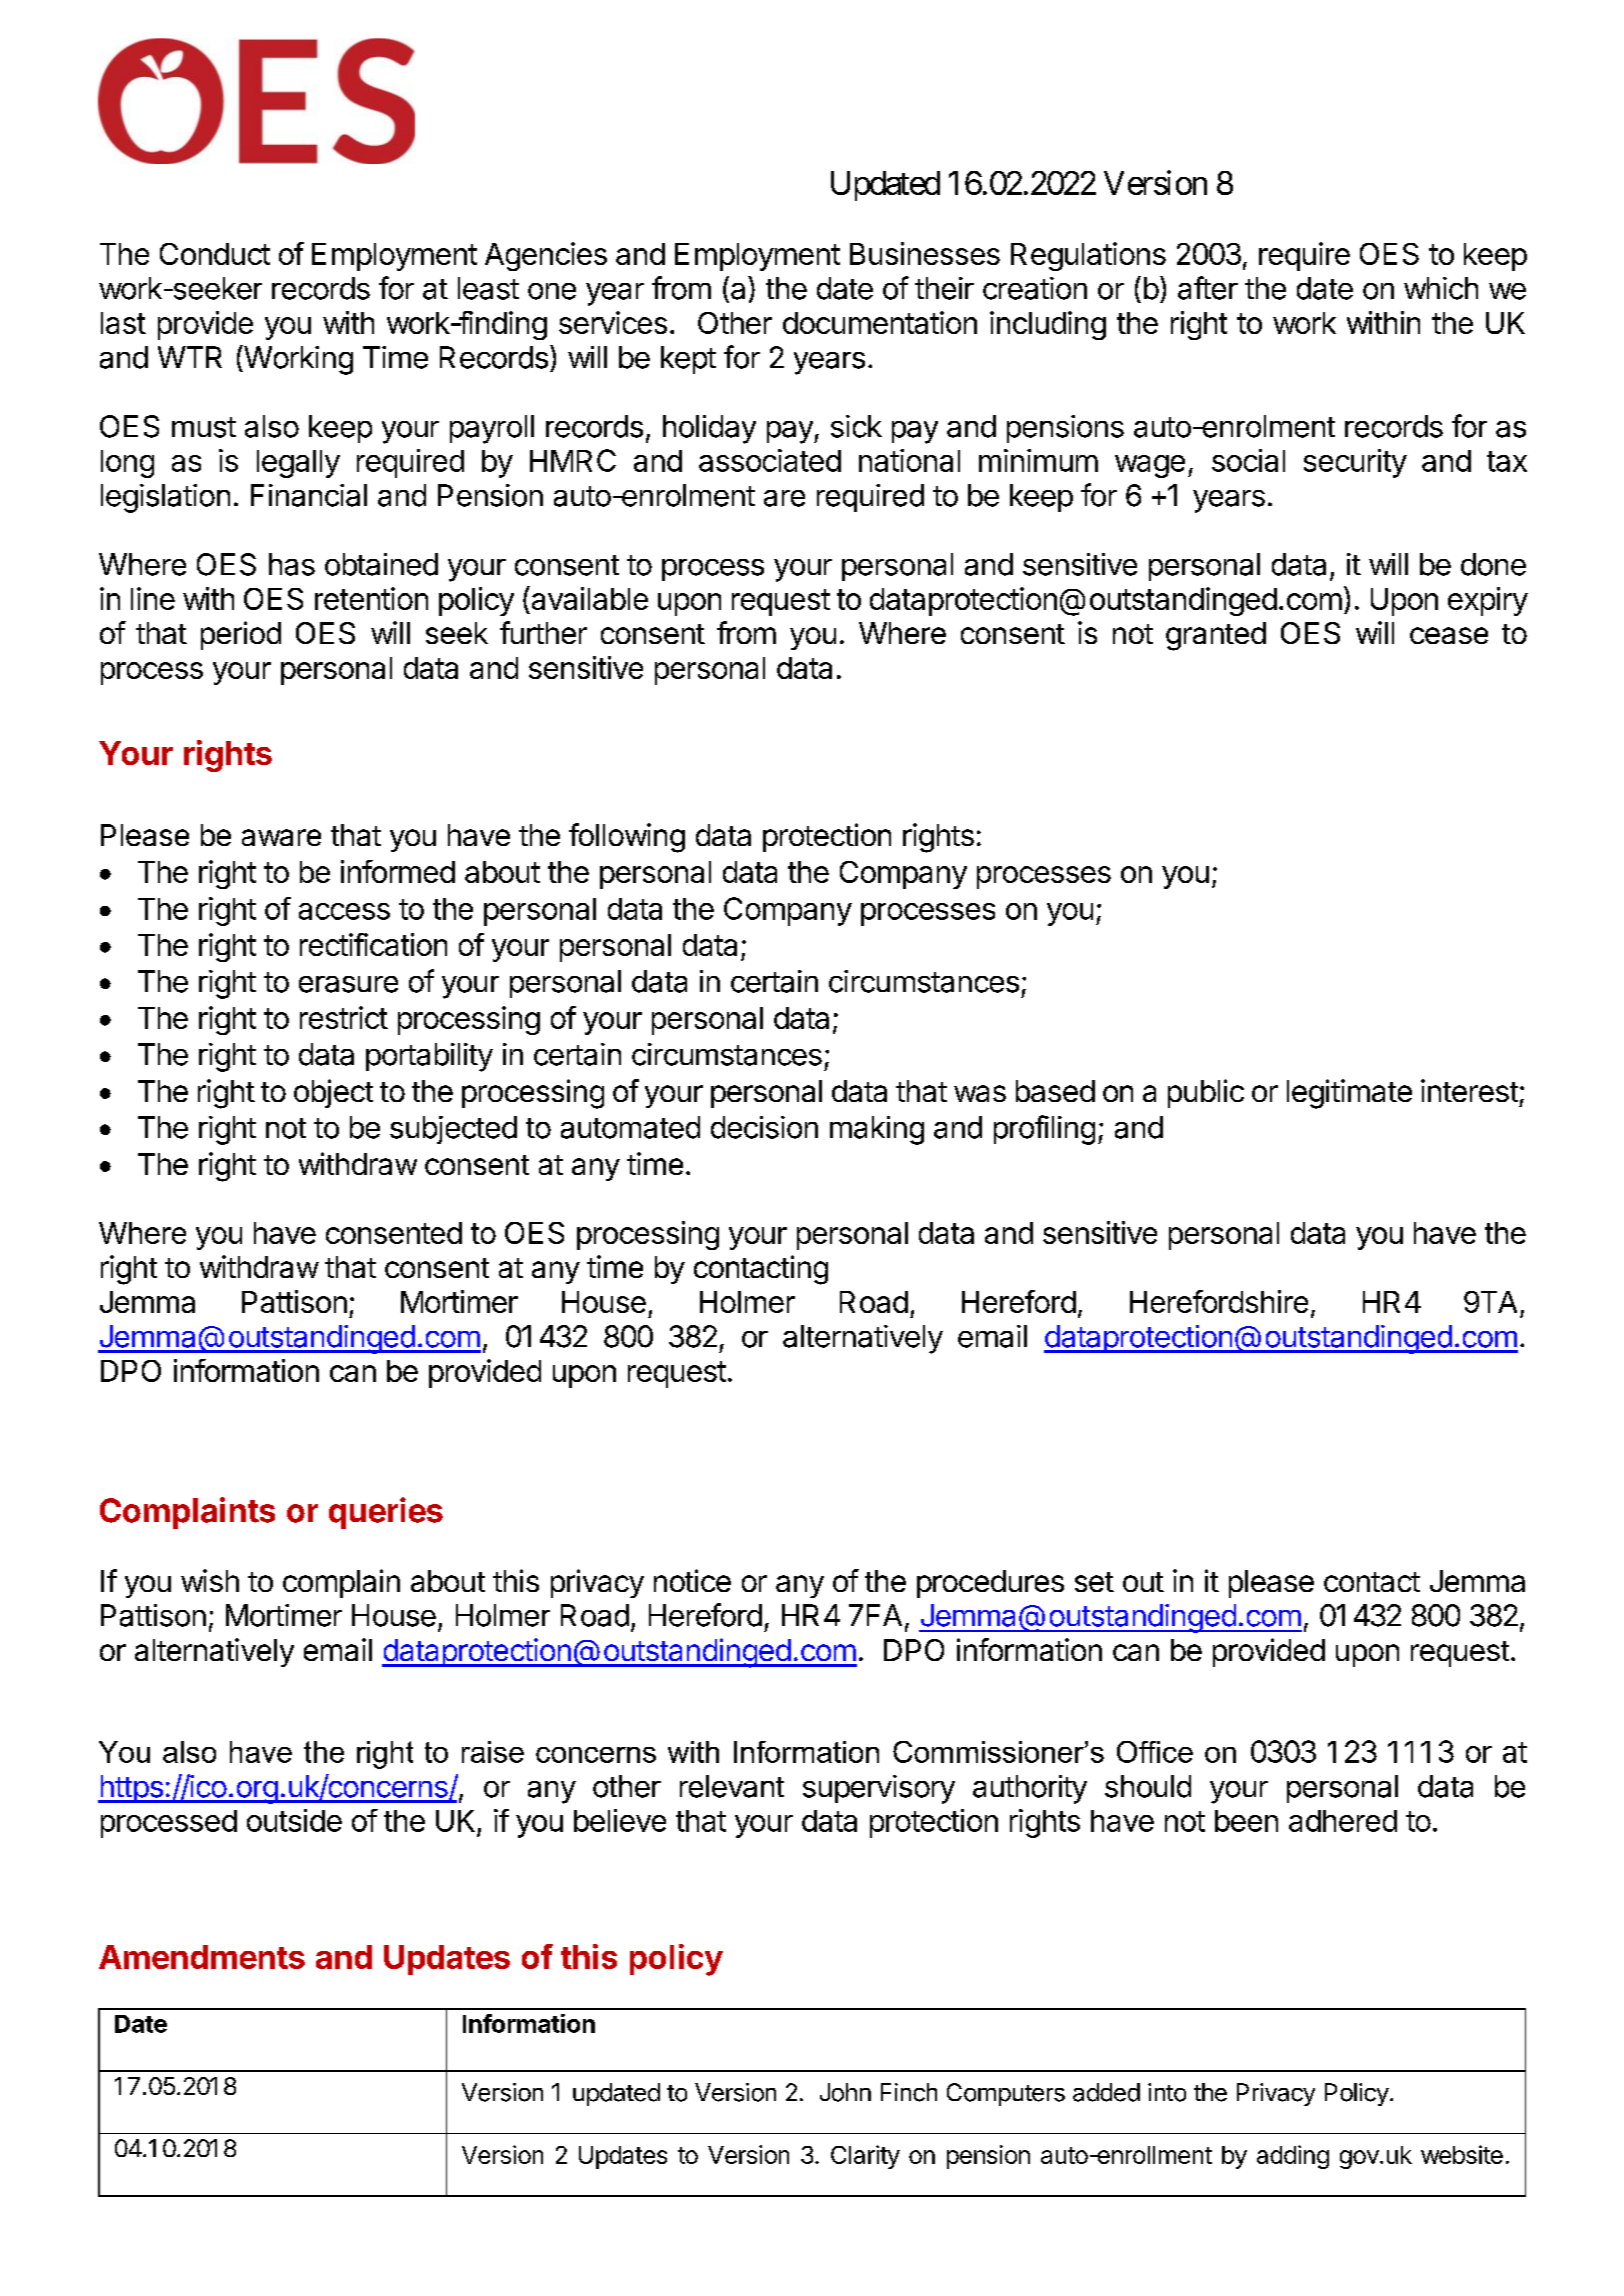 This document has width=1624, height=2296. What do you see at coordinates (692, 1580) in the document?
I see `notice` at bounding box center [692, 1580].
